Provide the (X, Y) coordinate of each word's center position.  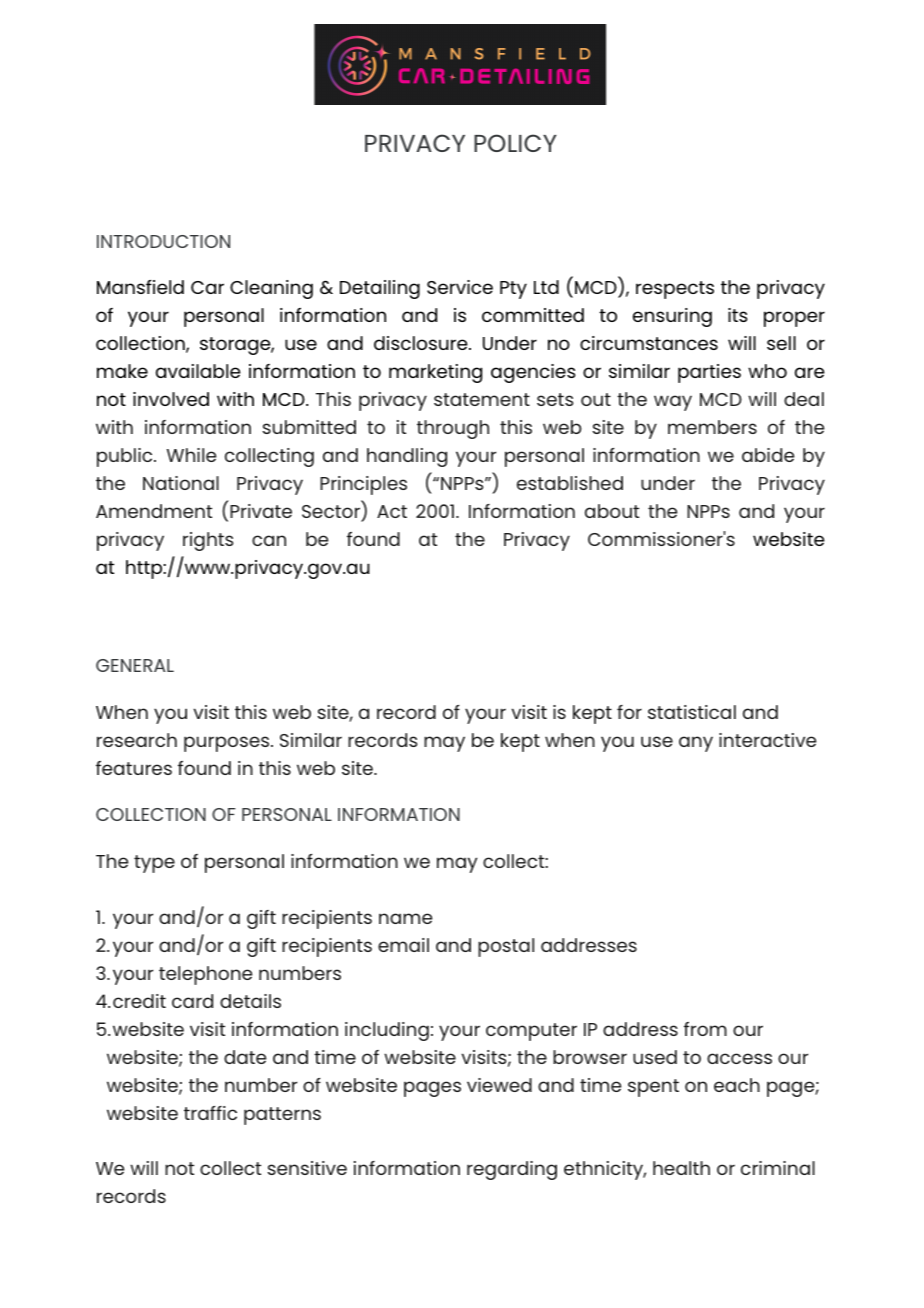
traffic (210, 1113)
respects (675, 290)
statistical (692, 712)
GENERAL (135, 665)
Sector (332, 513)
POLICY (515, 143)
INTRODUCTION (163, 241)
